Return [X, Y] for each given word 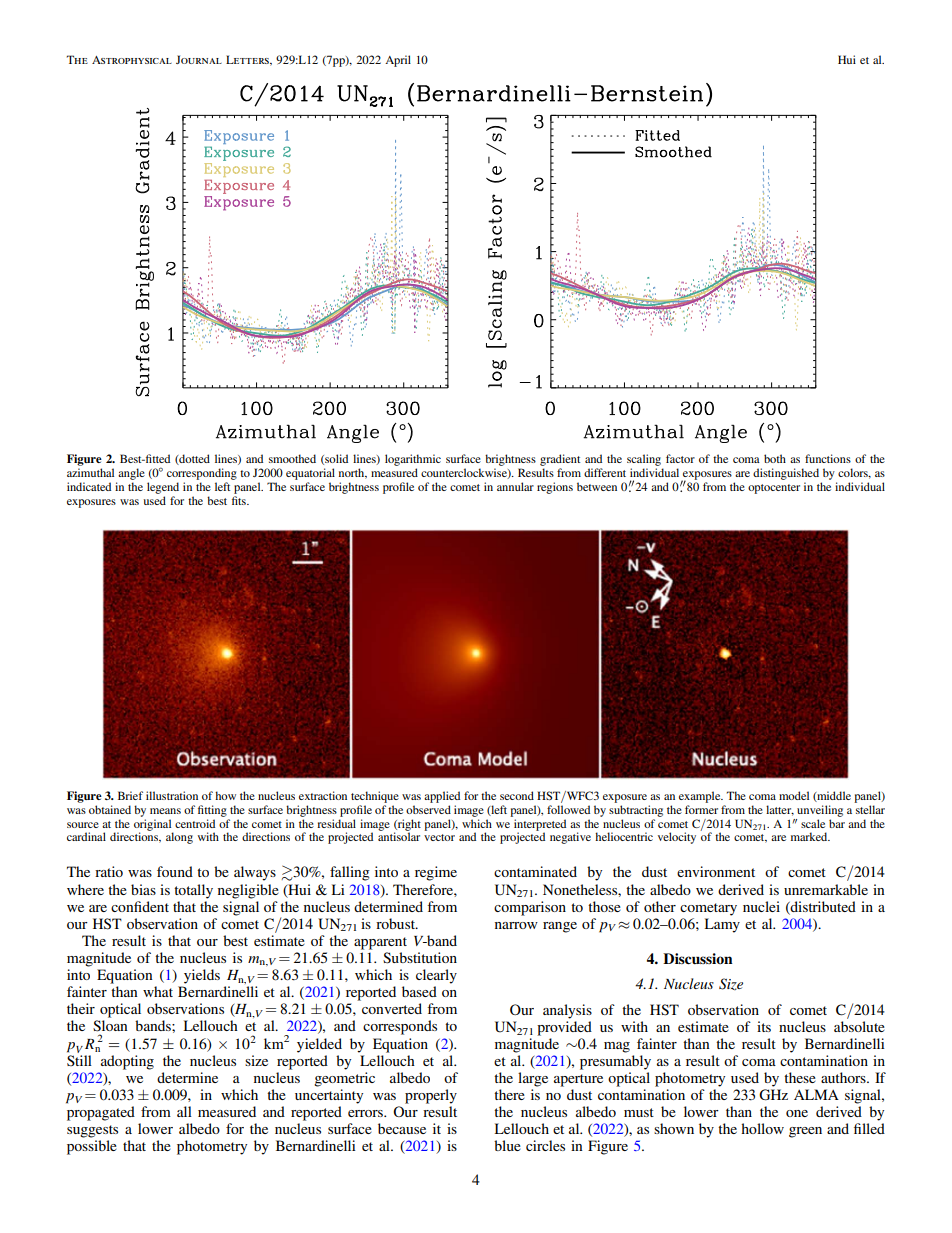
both [775, 458]
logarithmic [413, 460]
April [398, 61]
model [794, 795]
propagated [101, 1113]
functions [828, 458]
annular [515, 486]
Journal [199, 59]
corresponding [202, 474]
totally [193, 891]
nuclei [761, 906]
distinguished [786, 474]
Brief [130, 795]
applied [442, 797]
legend [163, 488]
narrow [516, 925]
